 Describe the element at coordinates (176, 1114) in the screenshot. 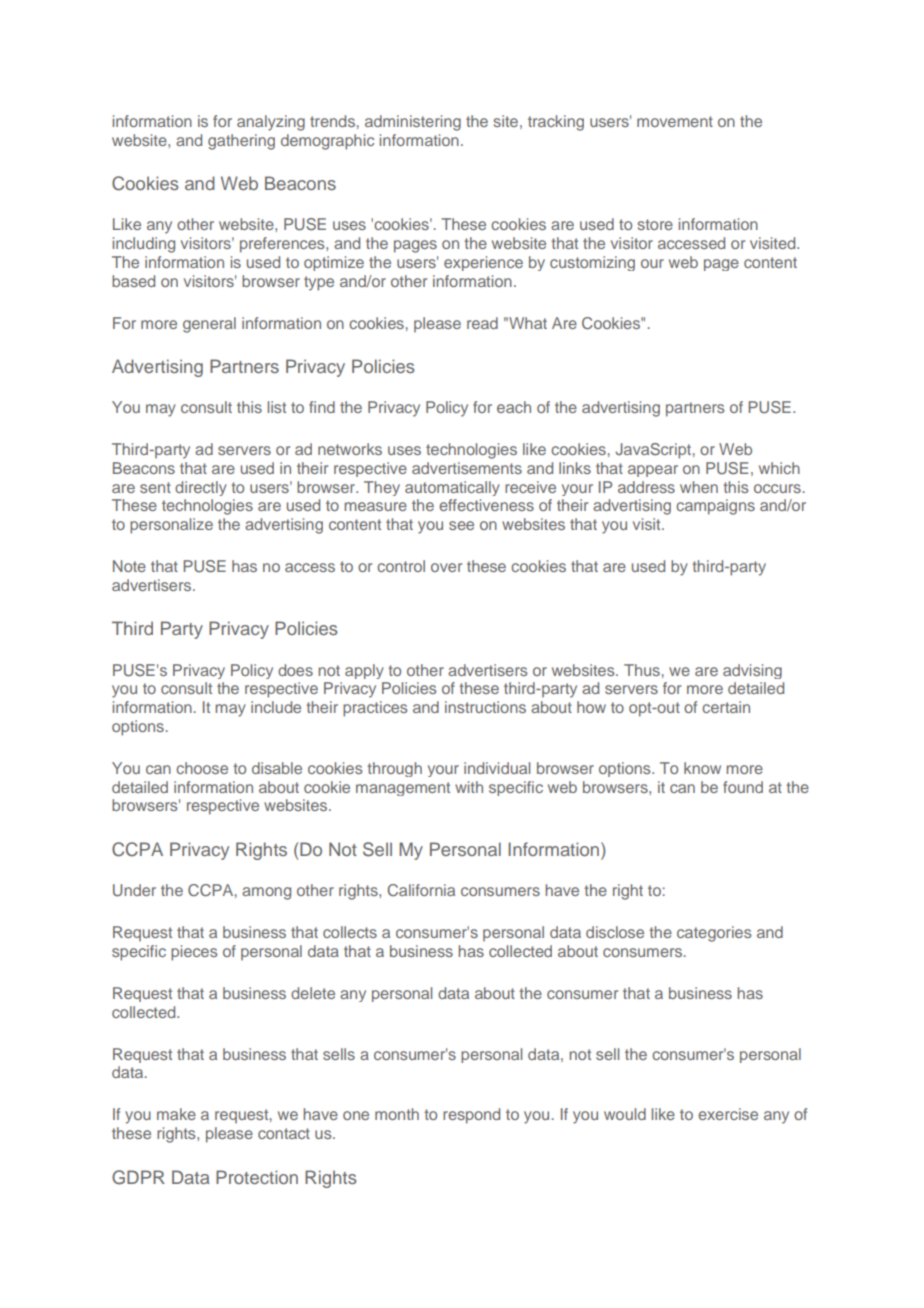

I see `make` at that location.
